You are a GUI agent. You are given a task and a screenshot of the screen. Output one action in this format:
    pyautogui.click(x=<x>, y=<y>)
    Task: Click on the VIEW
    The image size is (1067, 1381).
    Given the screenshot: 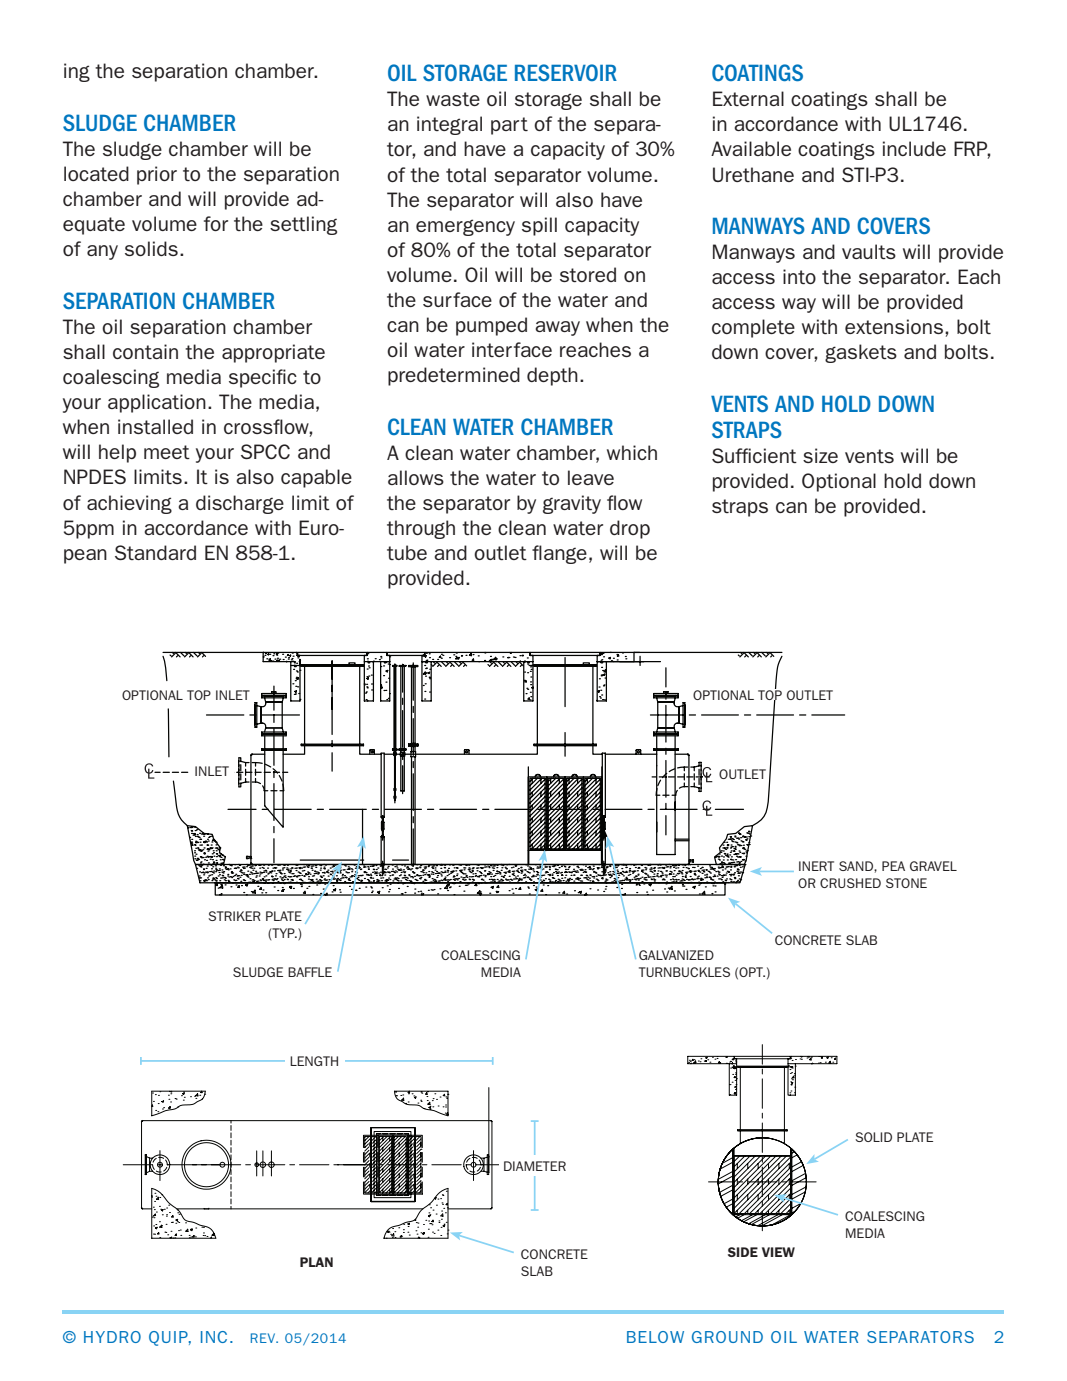 What is the action you would take?
    pyautogui.click(x=778, y=1252)
